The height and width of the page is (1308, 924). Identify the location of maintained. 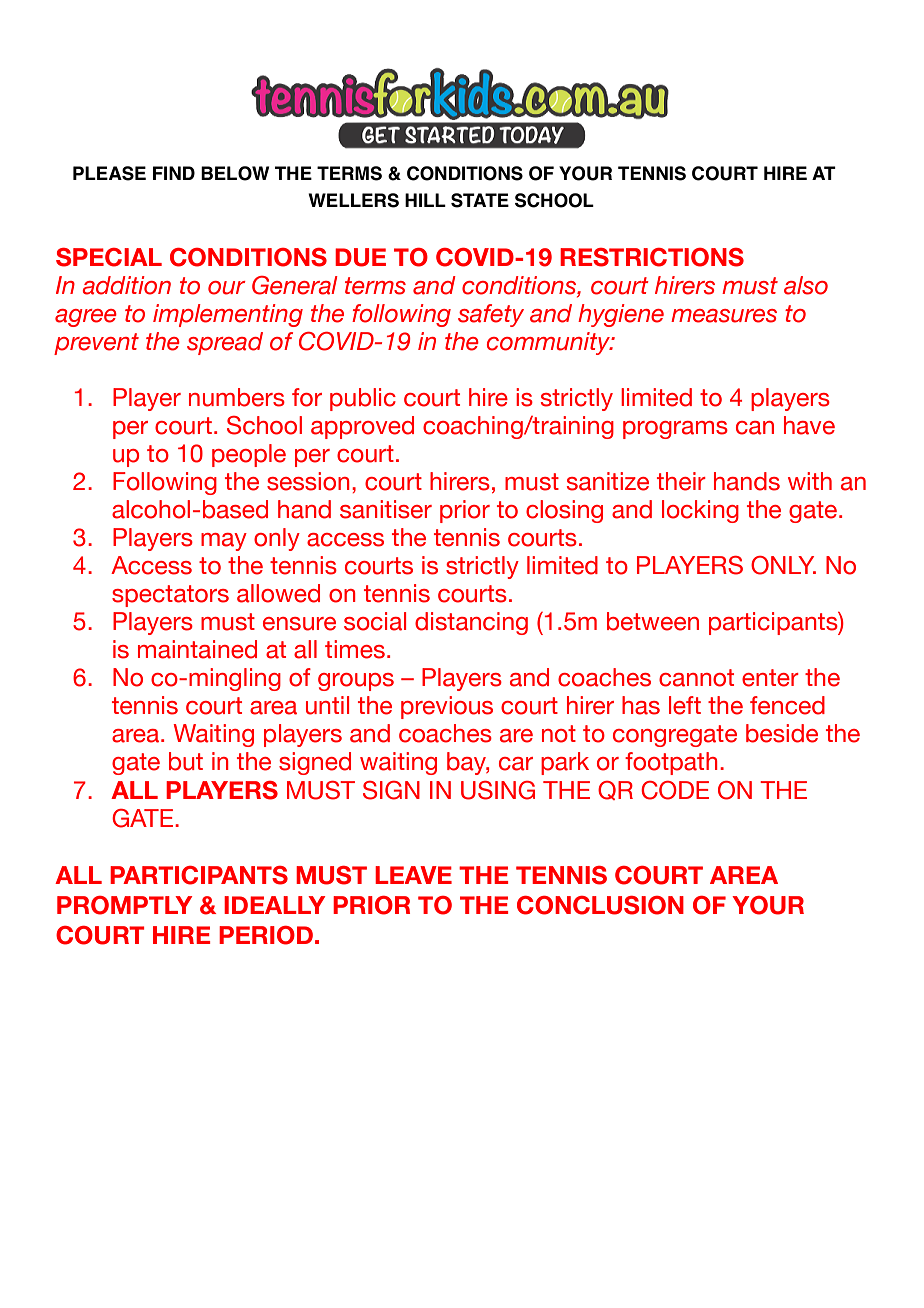
(197, 649).
